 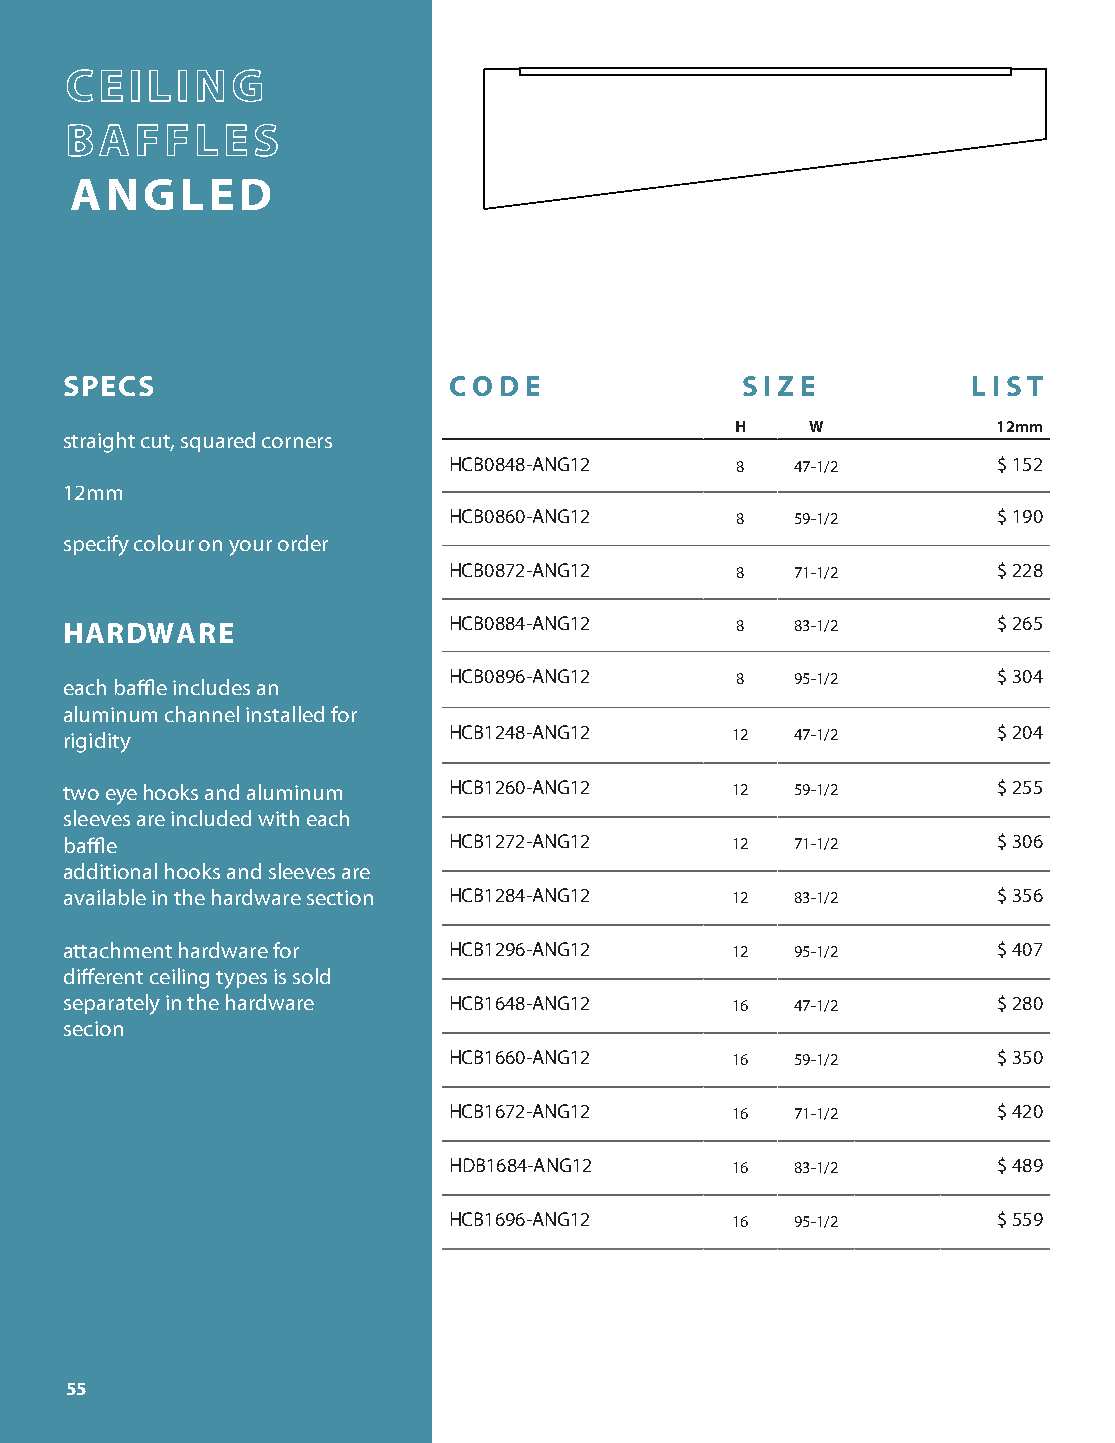 I want to click on straight, so click(x=99, y=442).
